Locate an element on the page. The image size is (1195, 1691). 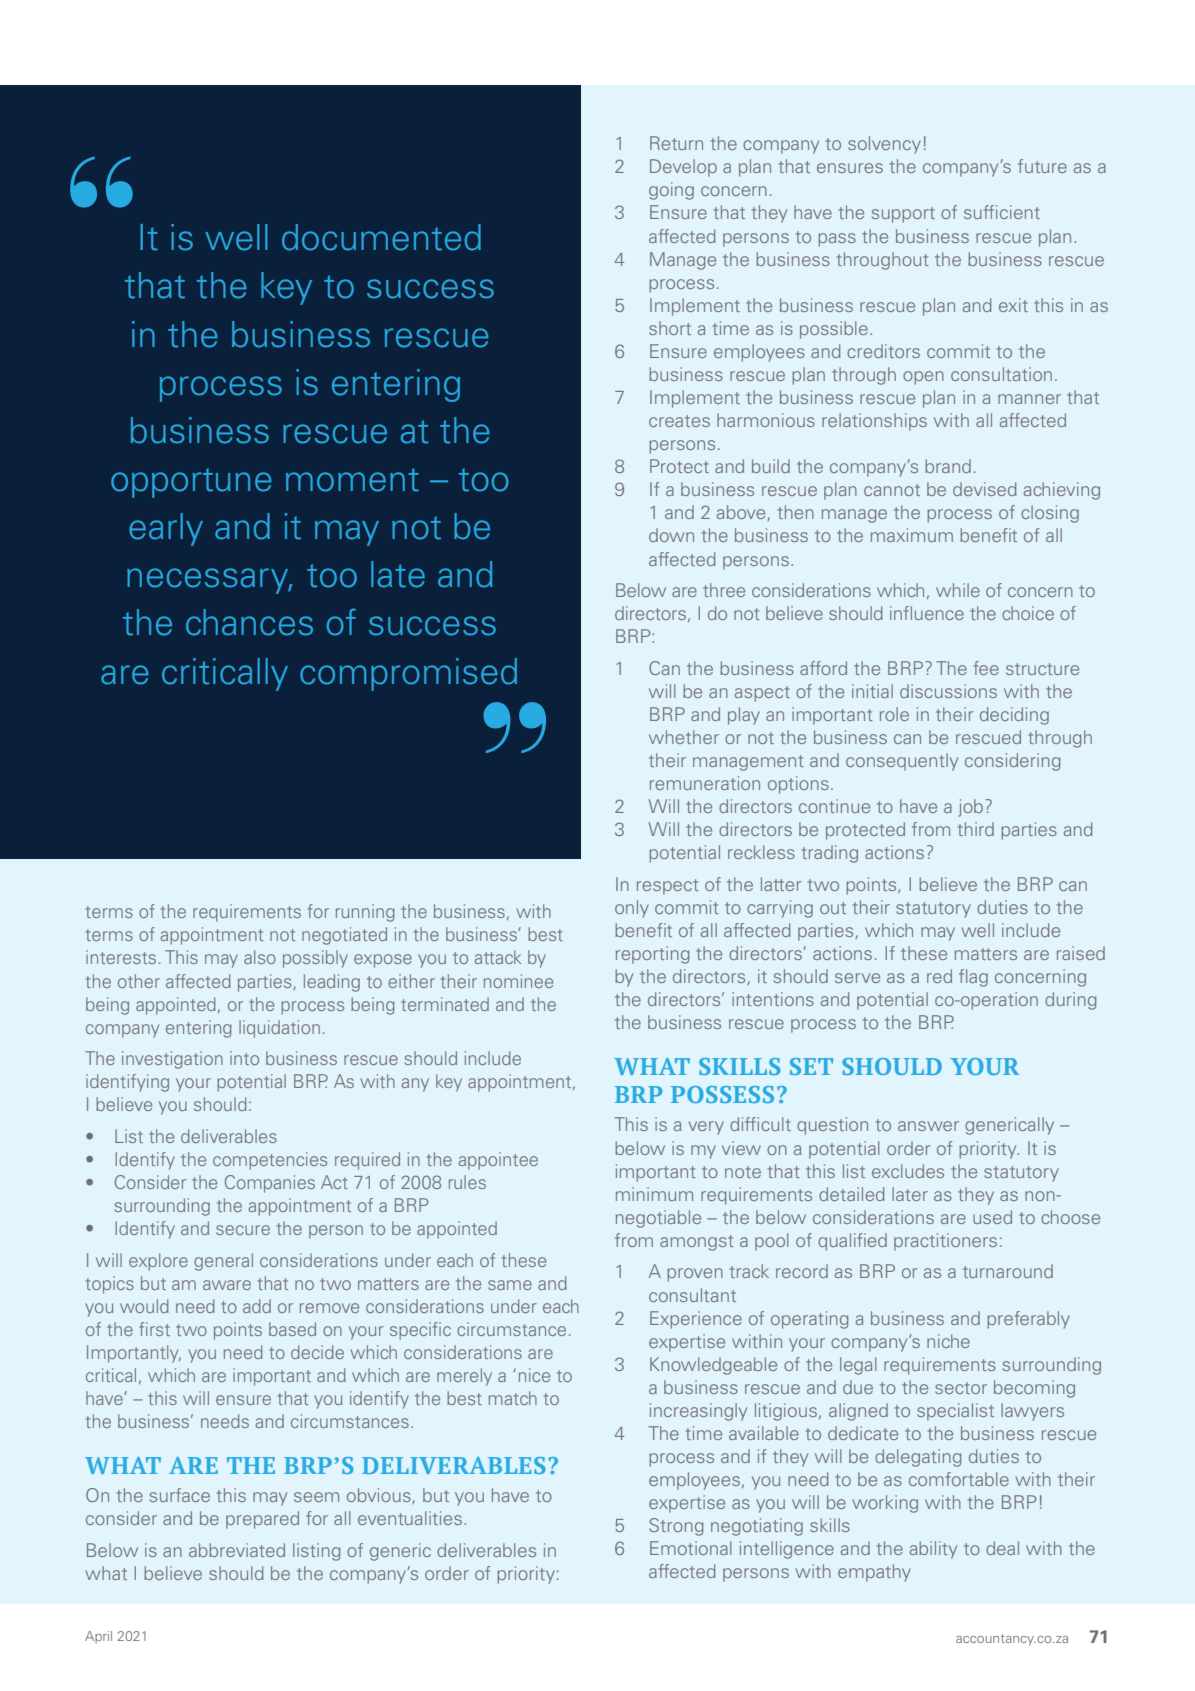
maximum is located at coordinates (912, 535).
